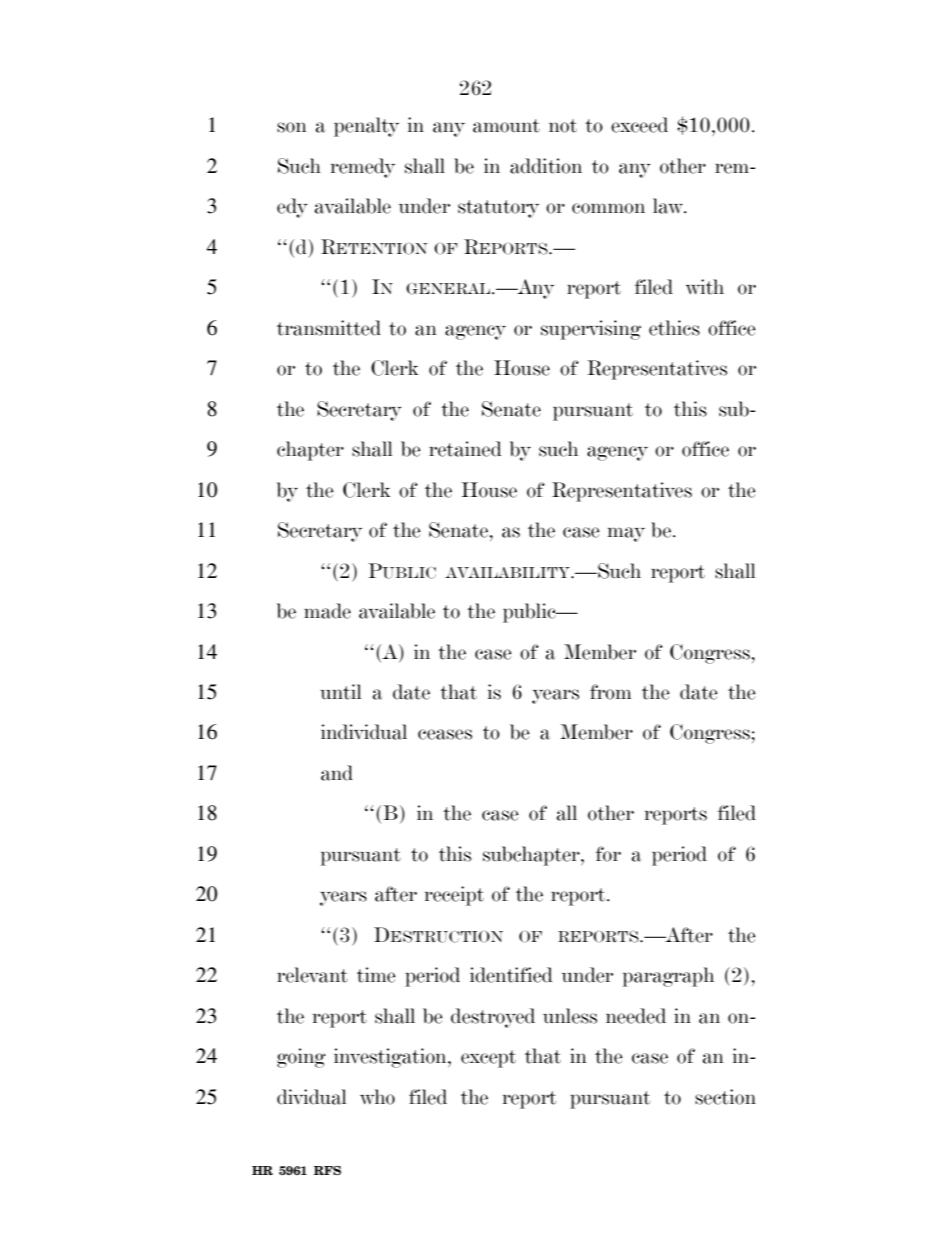 The width and height of the document is (952, 1233). Describe the element at coordinates (626, 534) in the document. I see `may` at that location.
